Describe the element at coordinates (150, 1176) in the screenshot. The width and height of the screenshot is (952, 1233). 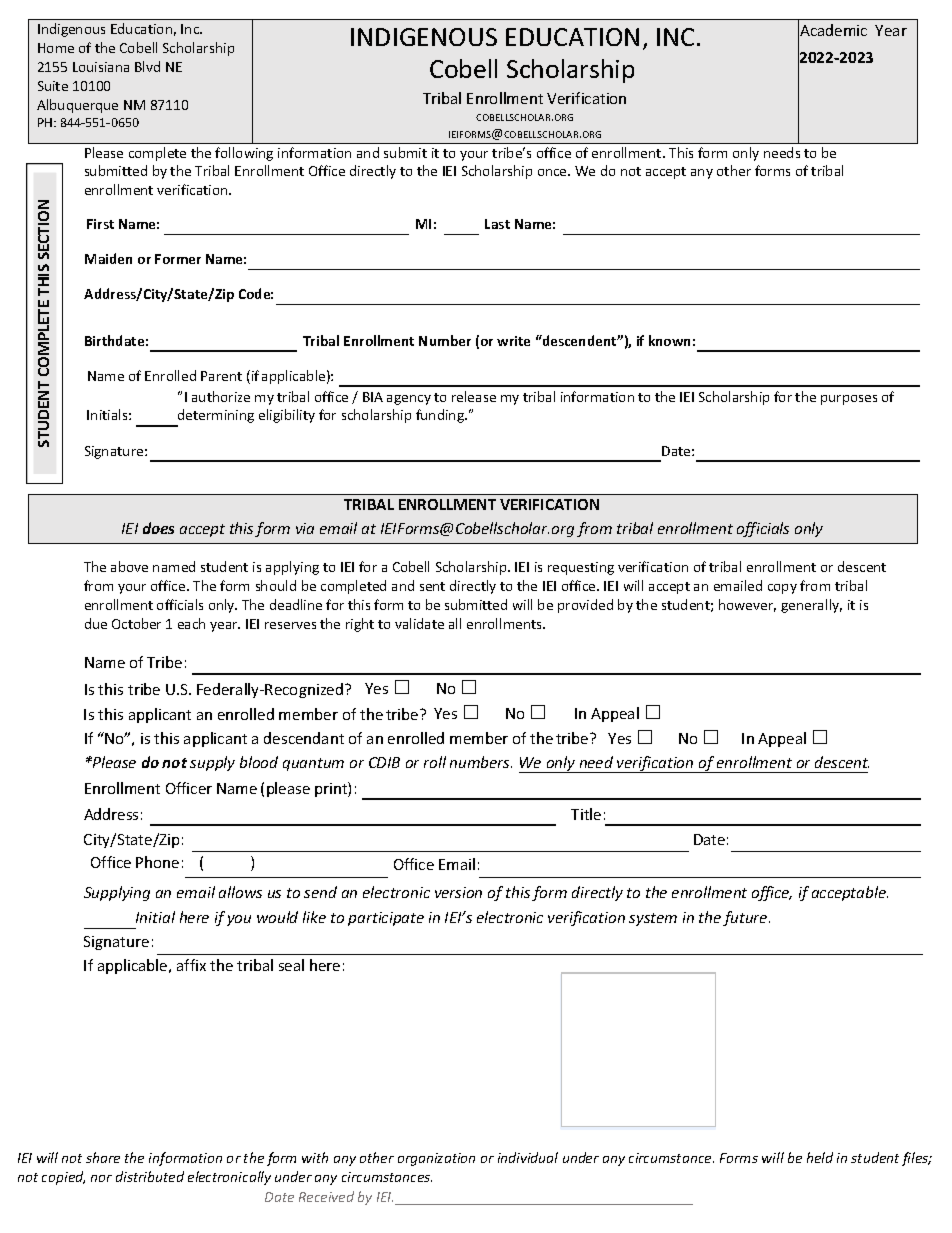
I see `distributed` at that location.
